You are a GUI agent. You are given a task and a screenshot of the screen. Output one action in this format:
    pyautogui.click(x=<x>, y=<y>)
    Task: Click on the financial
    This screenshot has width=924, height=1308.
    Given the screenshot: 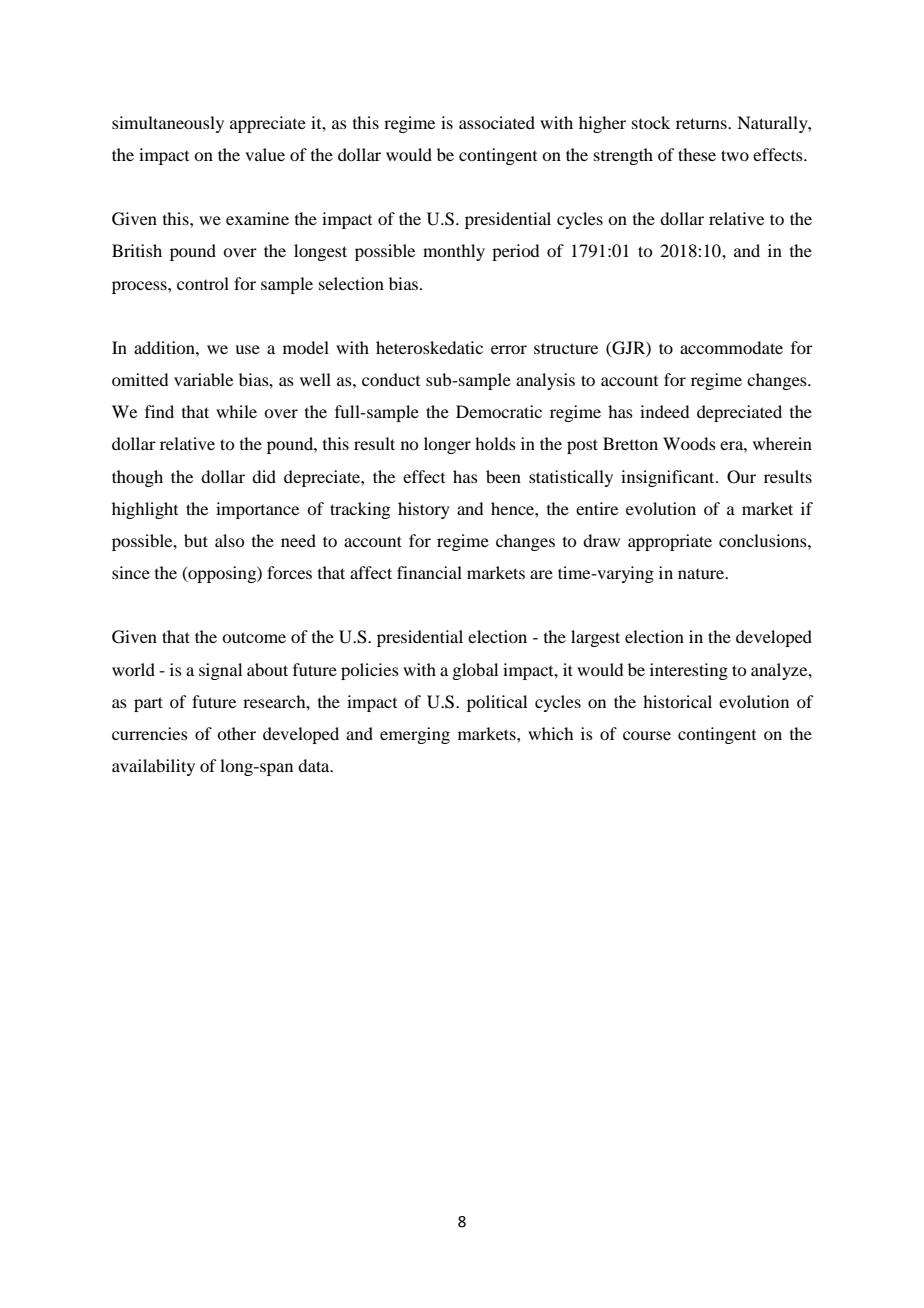 What is the action you would take?
    pyautogui.click(x=429, y=572)
